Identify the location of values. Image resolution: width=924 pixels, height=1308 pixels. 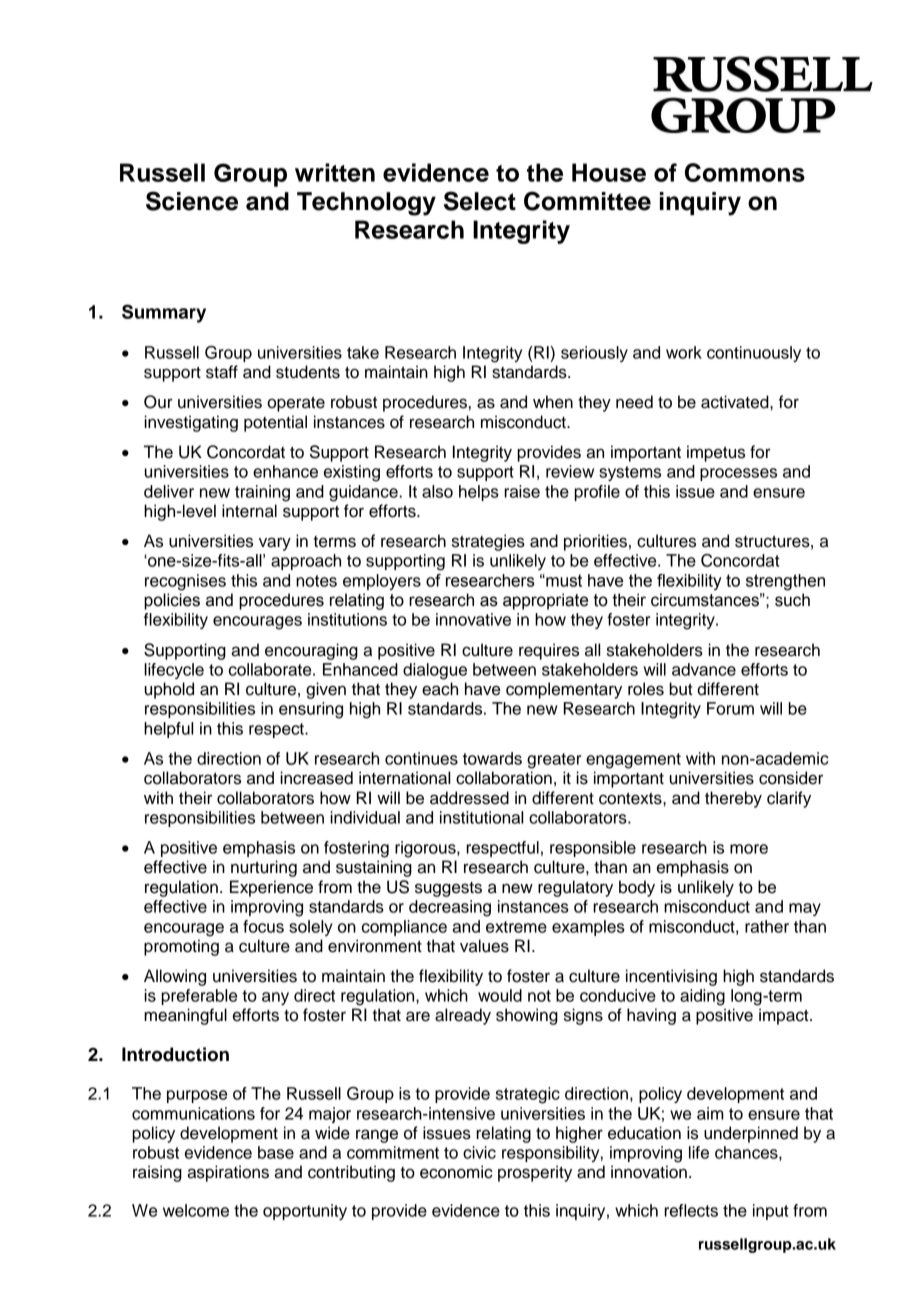
(484, 946).
